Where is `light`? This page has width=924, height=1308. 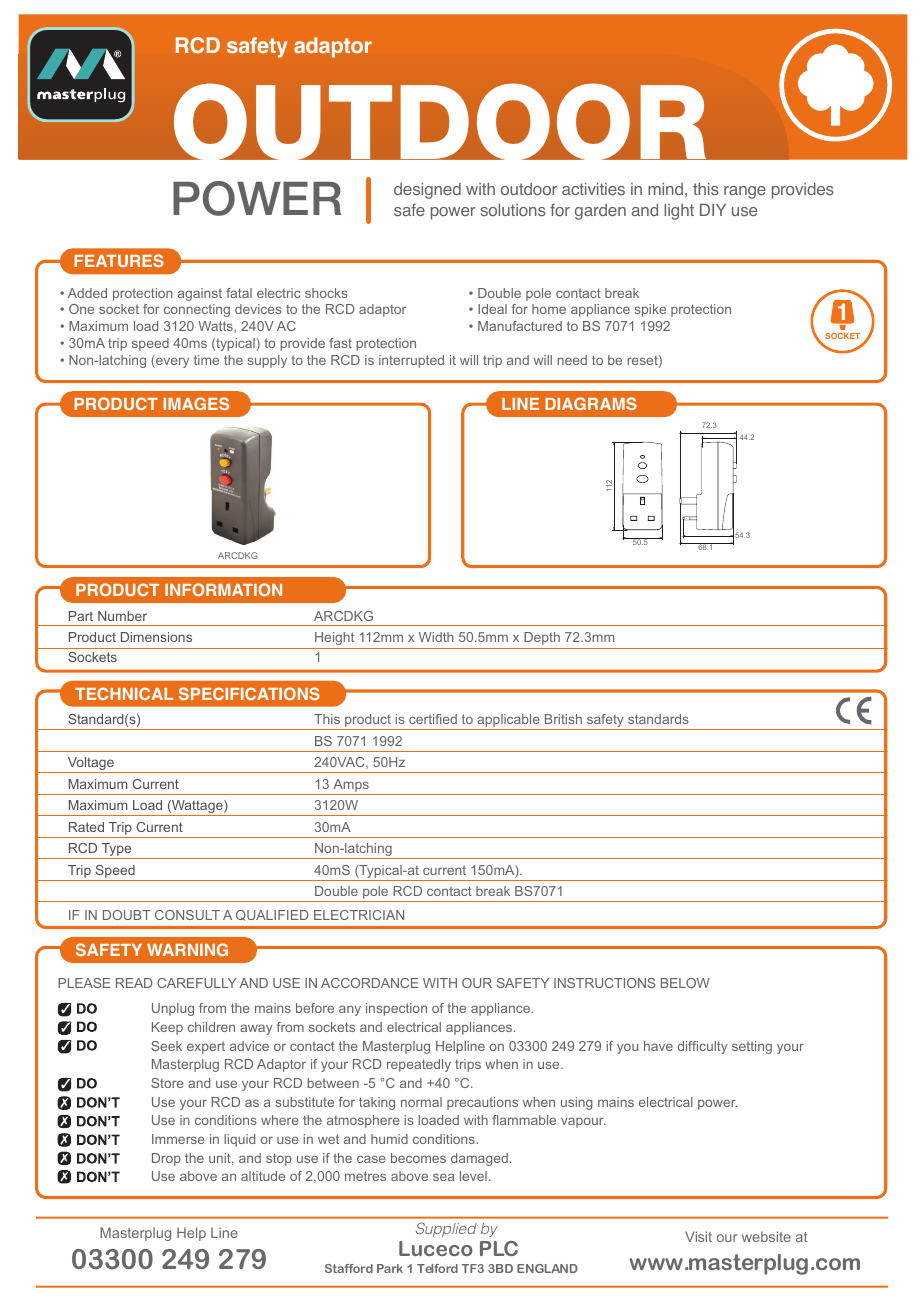
light is located at coordinates (679, 212).
